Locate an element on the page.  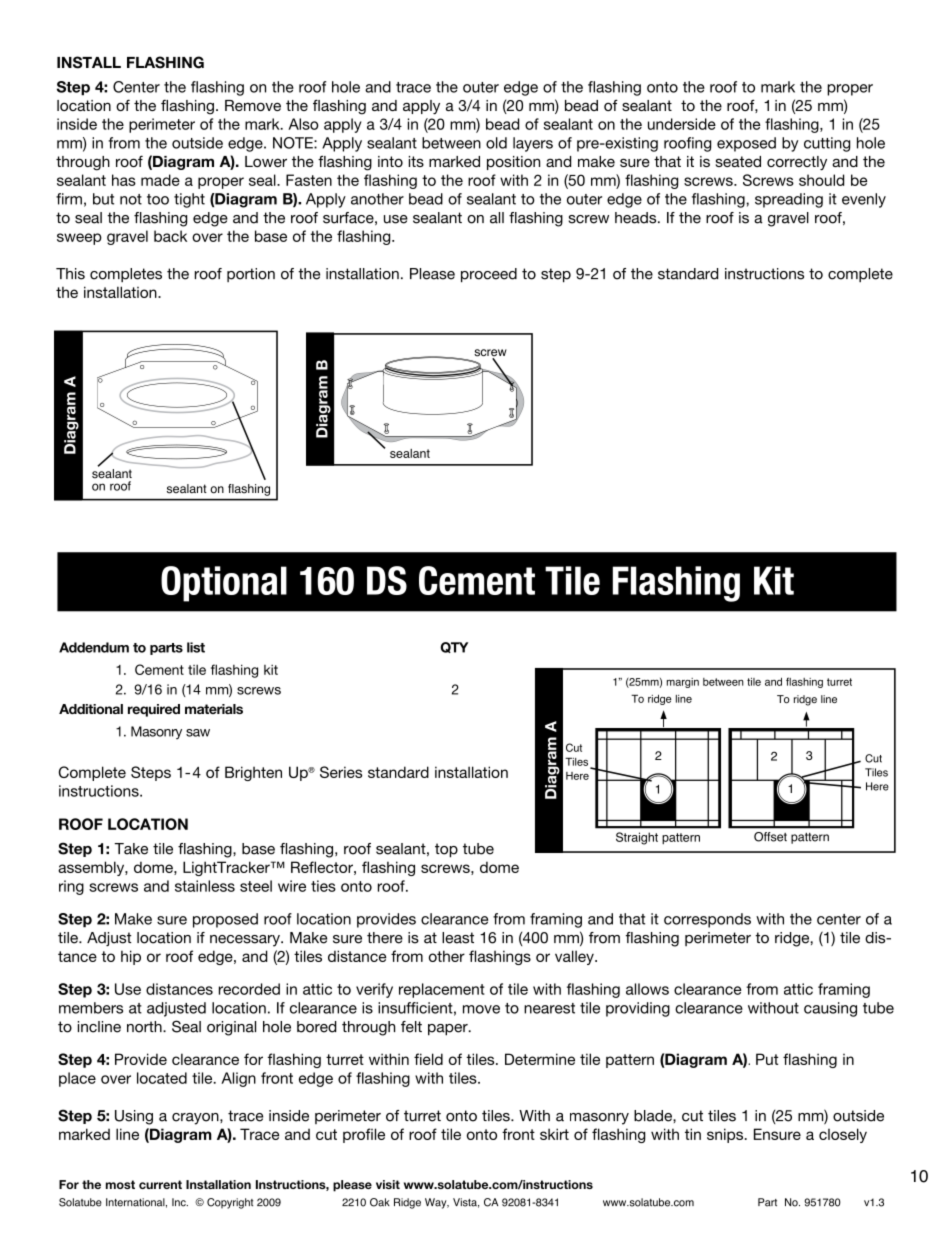
QTY is located at coordinates (454, 647).
